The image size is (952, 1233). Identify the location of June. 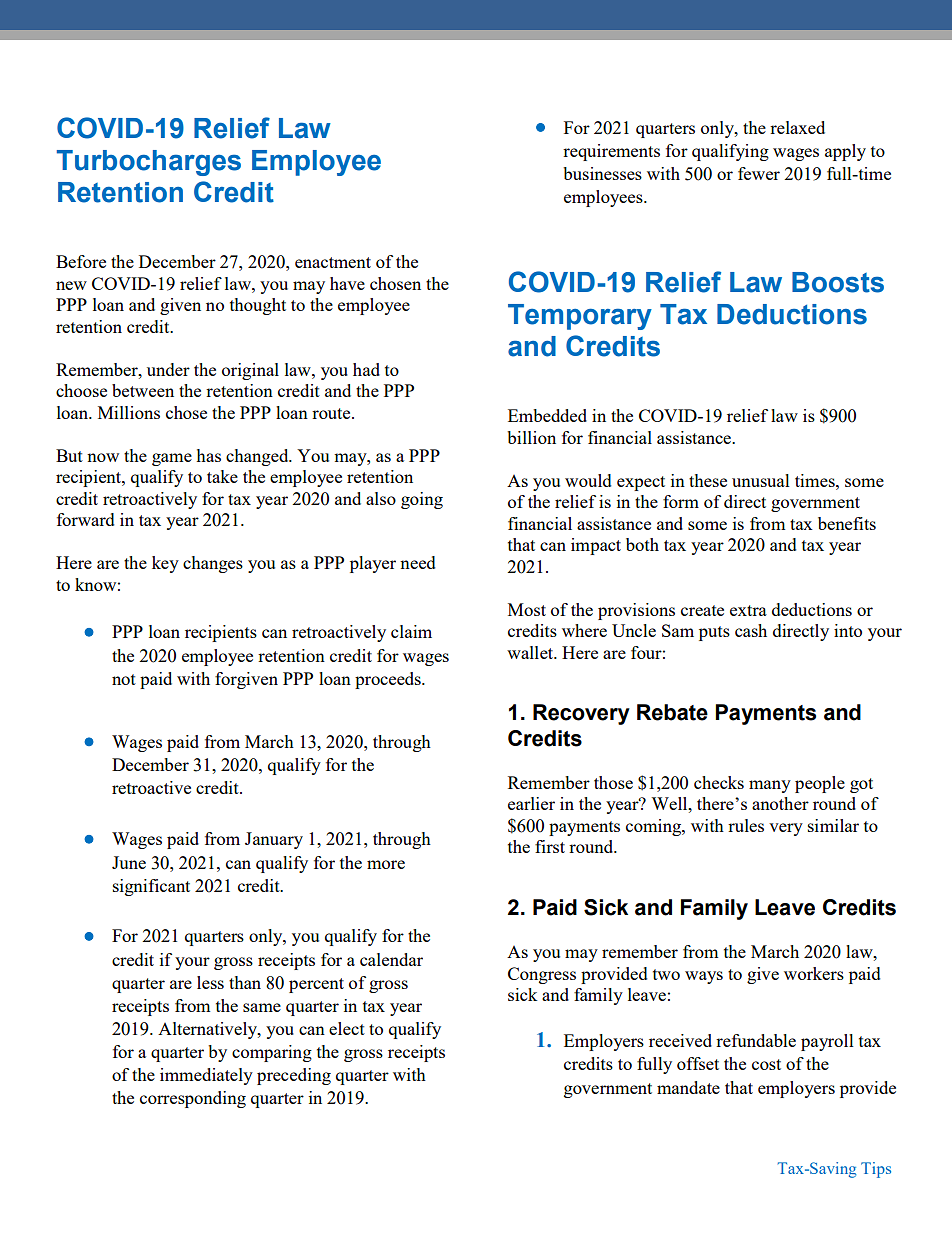
(129, 862).
